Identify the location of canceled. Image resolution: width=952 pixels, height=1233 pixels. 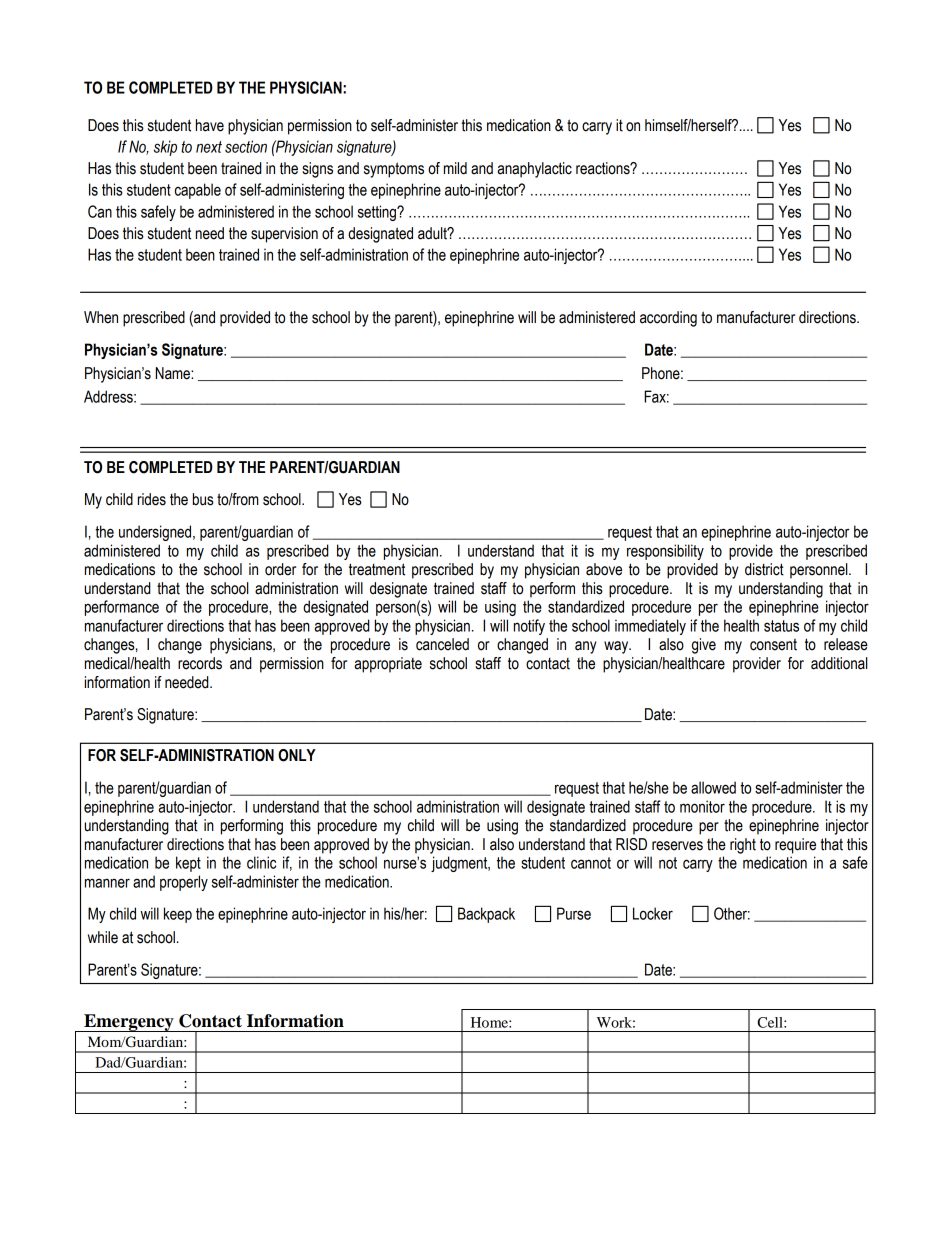
(442, 644).
